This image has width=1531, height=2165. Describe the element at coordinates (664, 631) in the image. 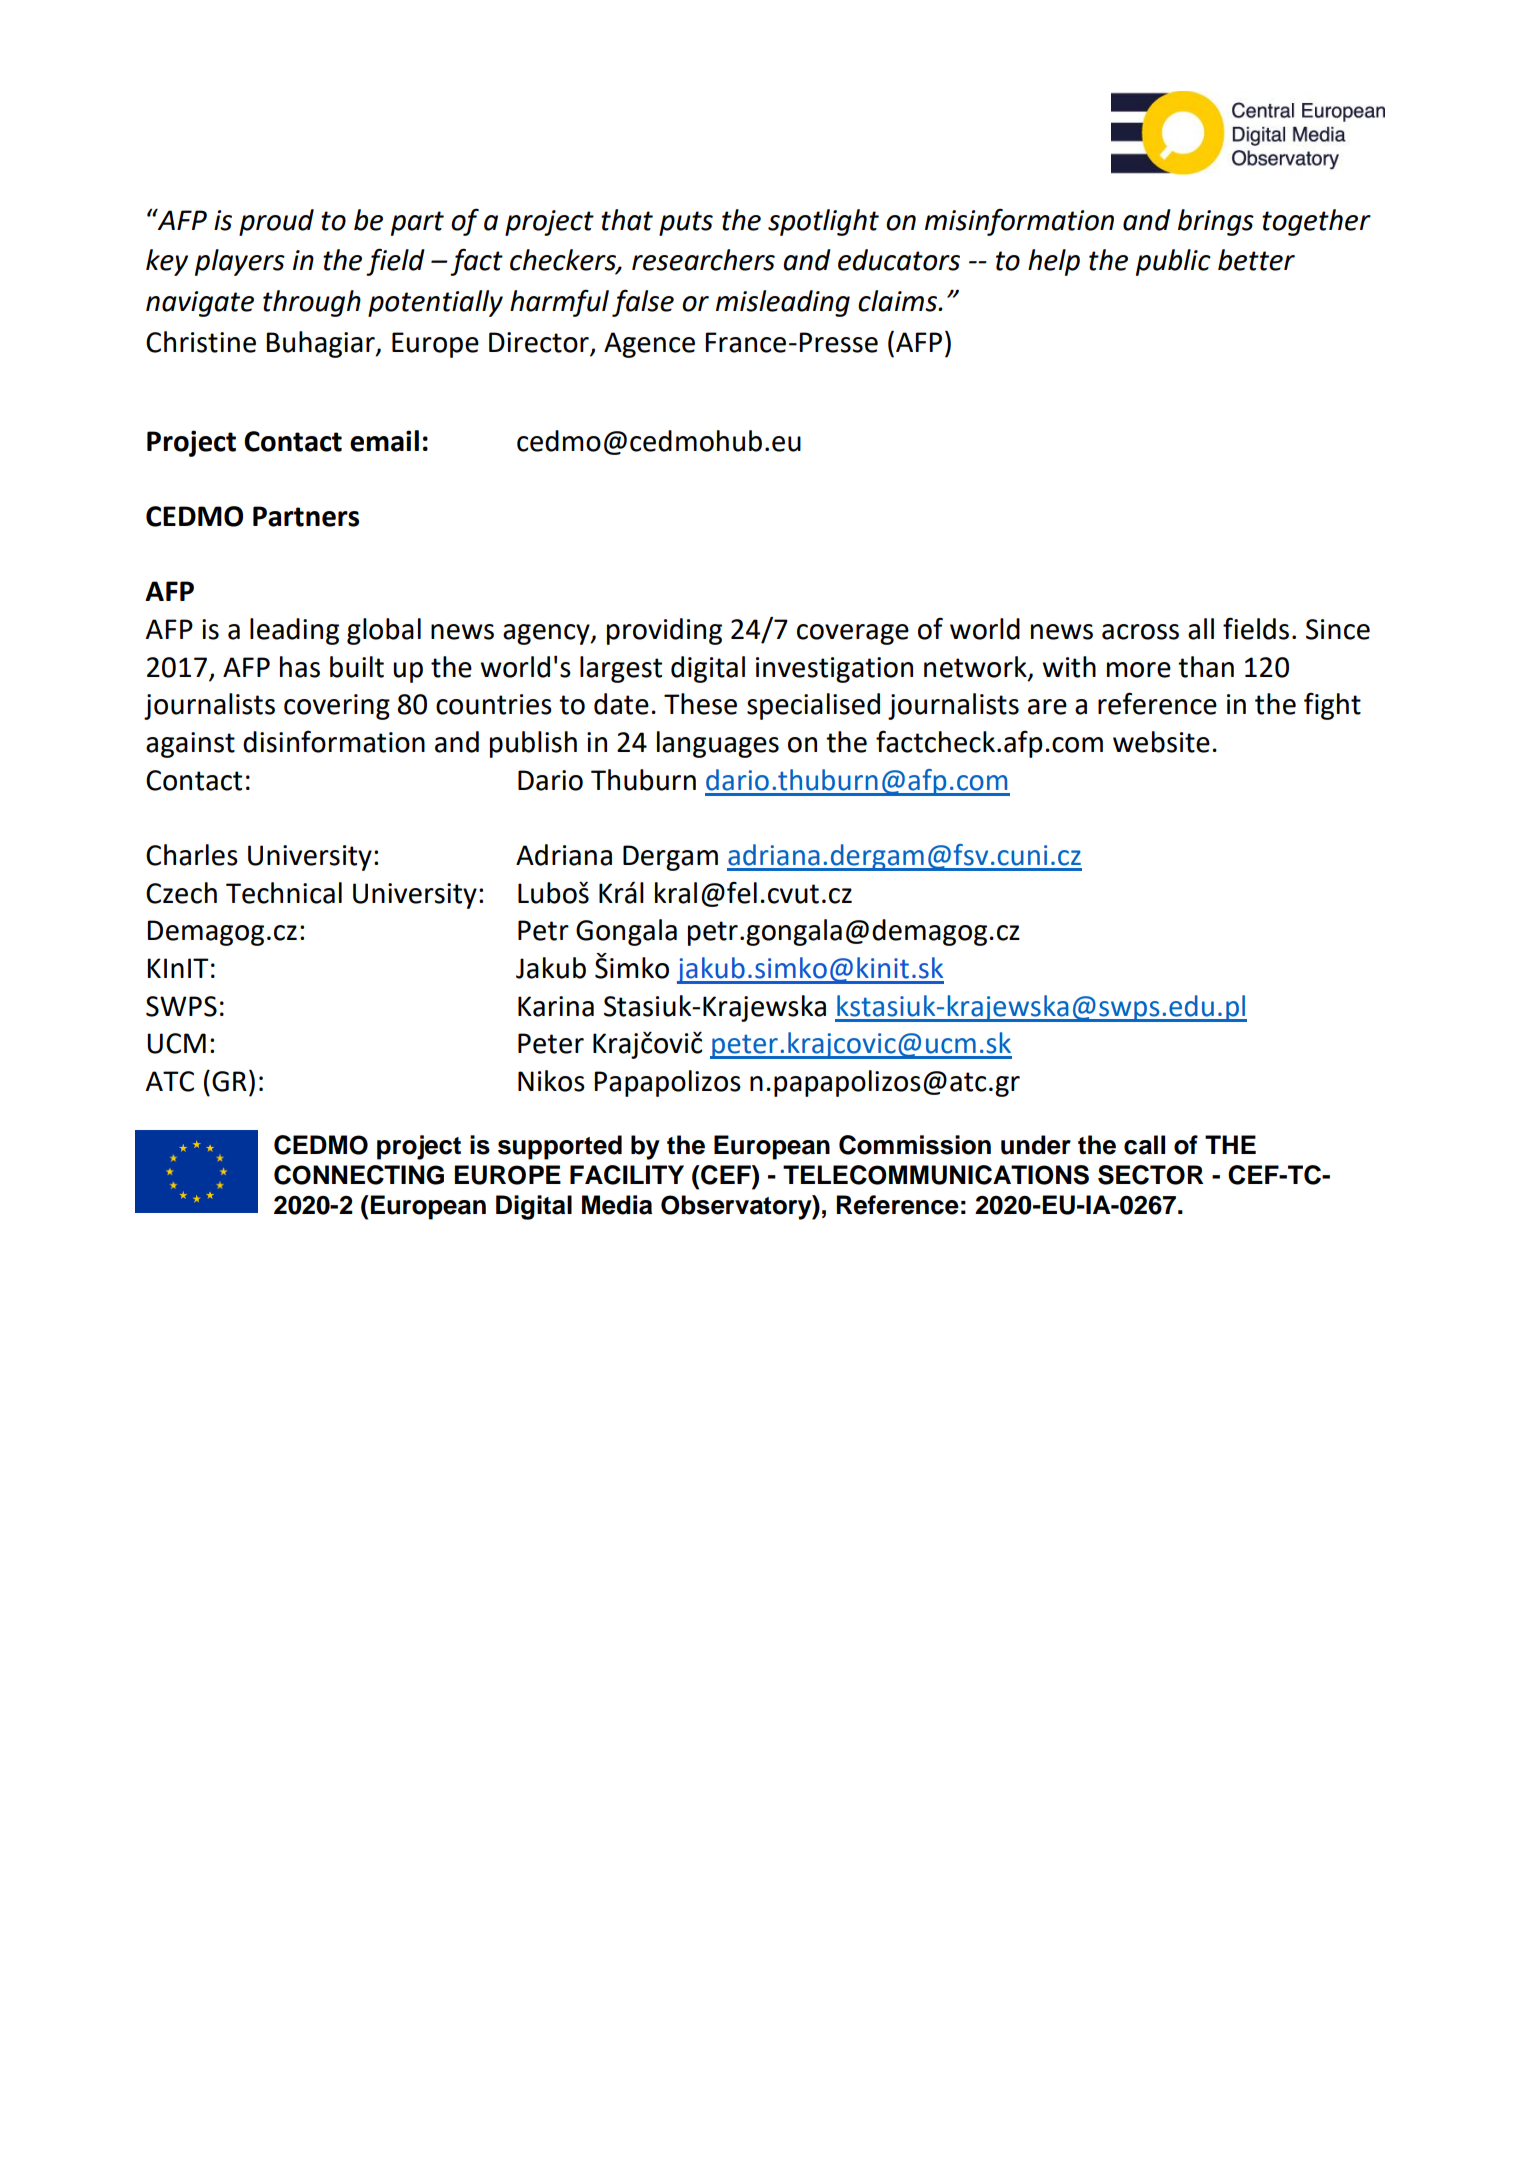

I see `providing` at that location.
